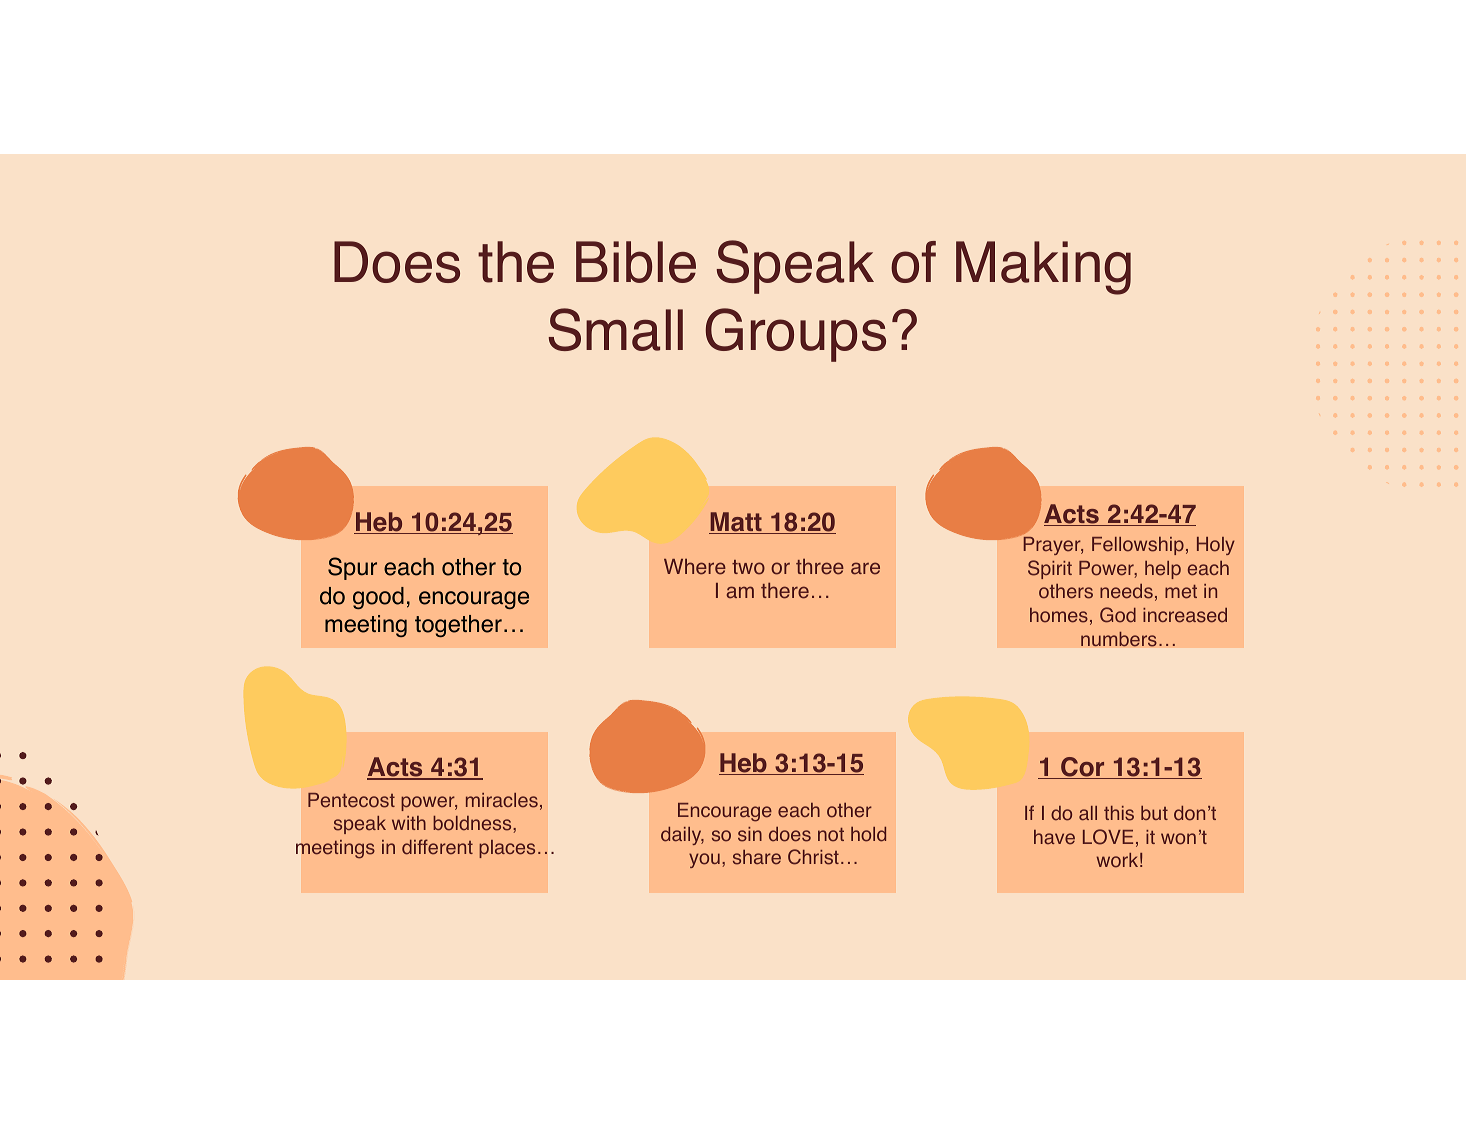 The height and width of the page is (1133, 1466). What do you see at coordinates (437, 847) in the page?
I see `different` at bounding box center [437, 847].
